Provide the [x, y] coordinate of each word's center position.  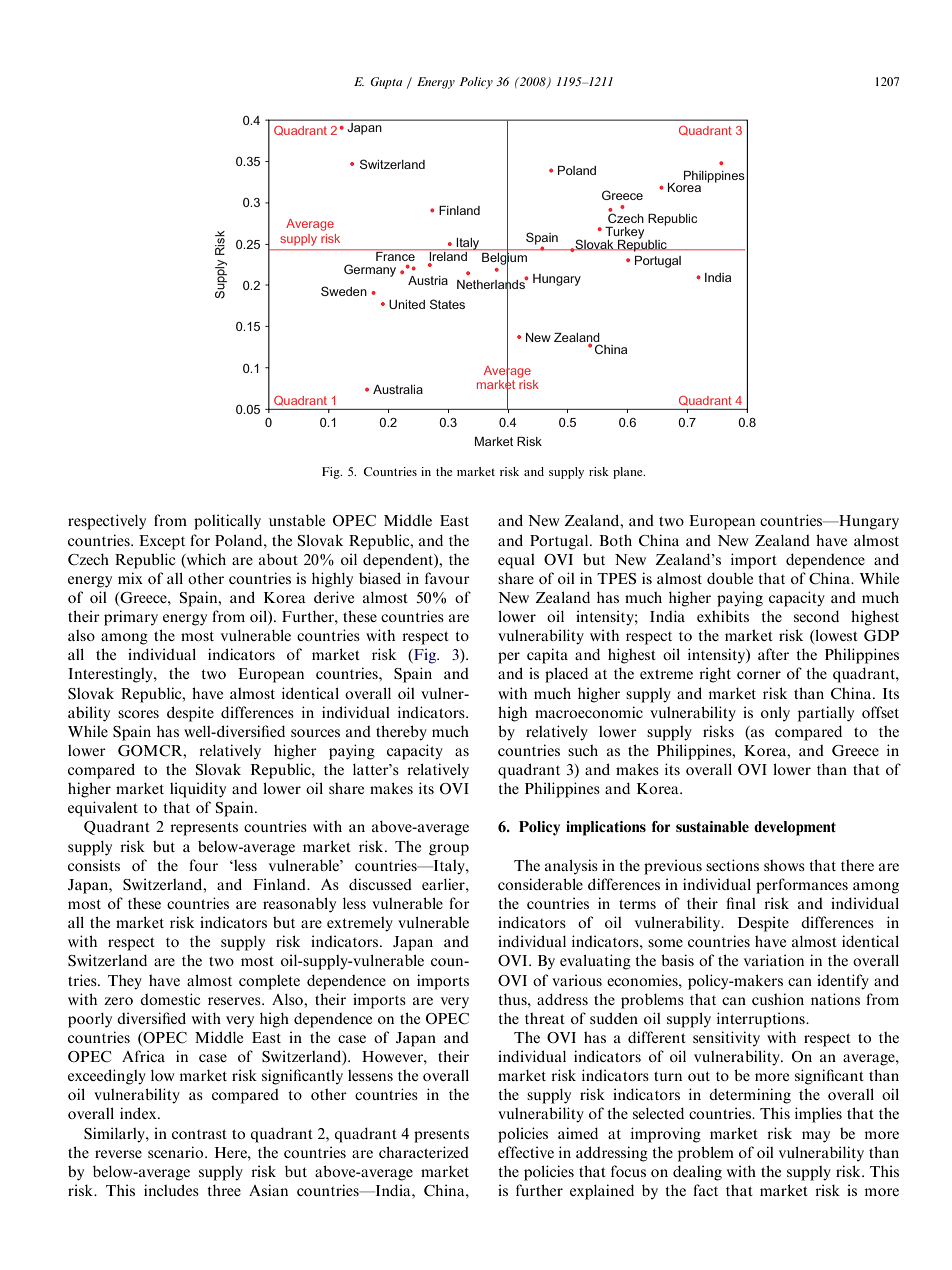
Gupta [386, 83]
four [203, 865]
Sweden [344, 291]
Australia [398, 389]
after [773, 654]
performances [802, 886]
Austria [428, 280]
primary [131, 618]
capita [547, 656]
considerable [540, 884]
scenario [177, 1152]
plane [629, 473]
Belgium [504, 259]
